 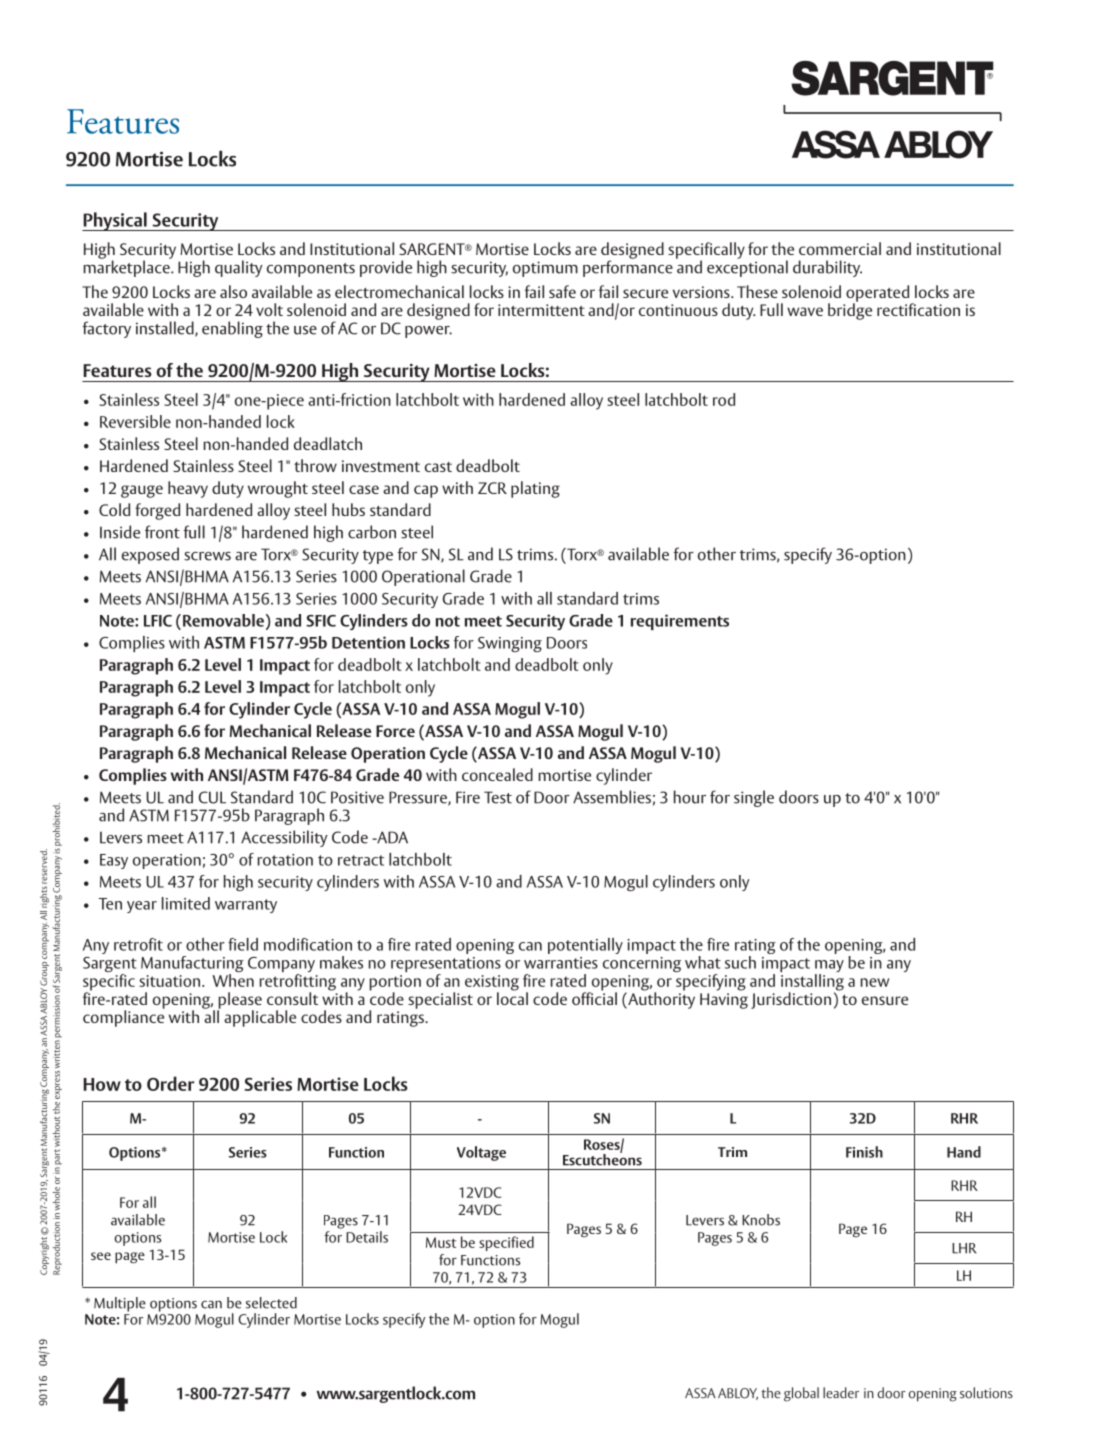 What do you see at coordinates (964, 1248) in the screenshot?
I see `LHR` at bounding box center [964, 1248].
